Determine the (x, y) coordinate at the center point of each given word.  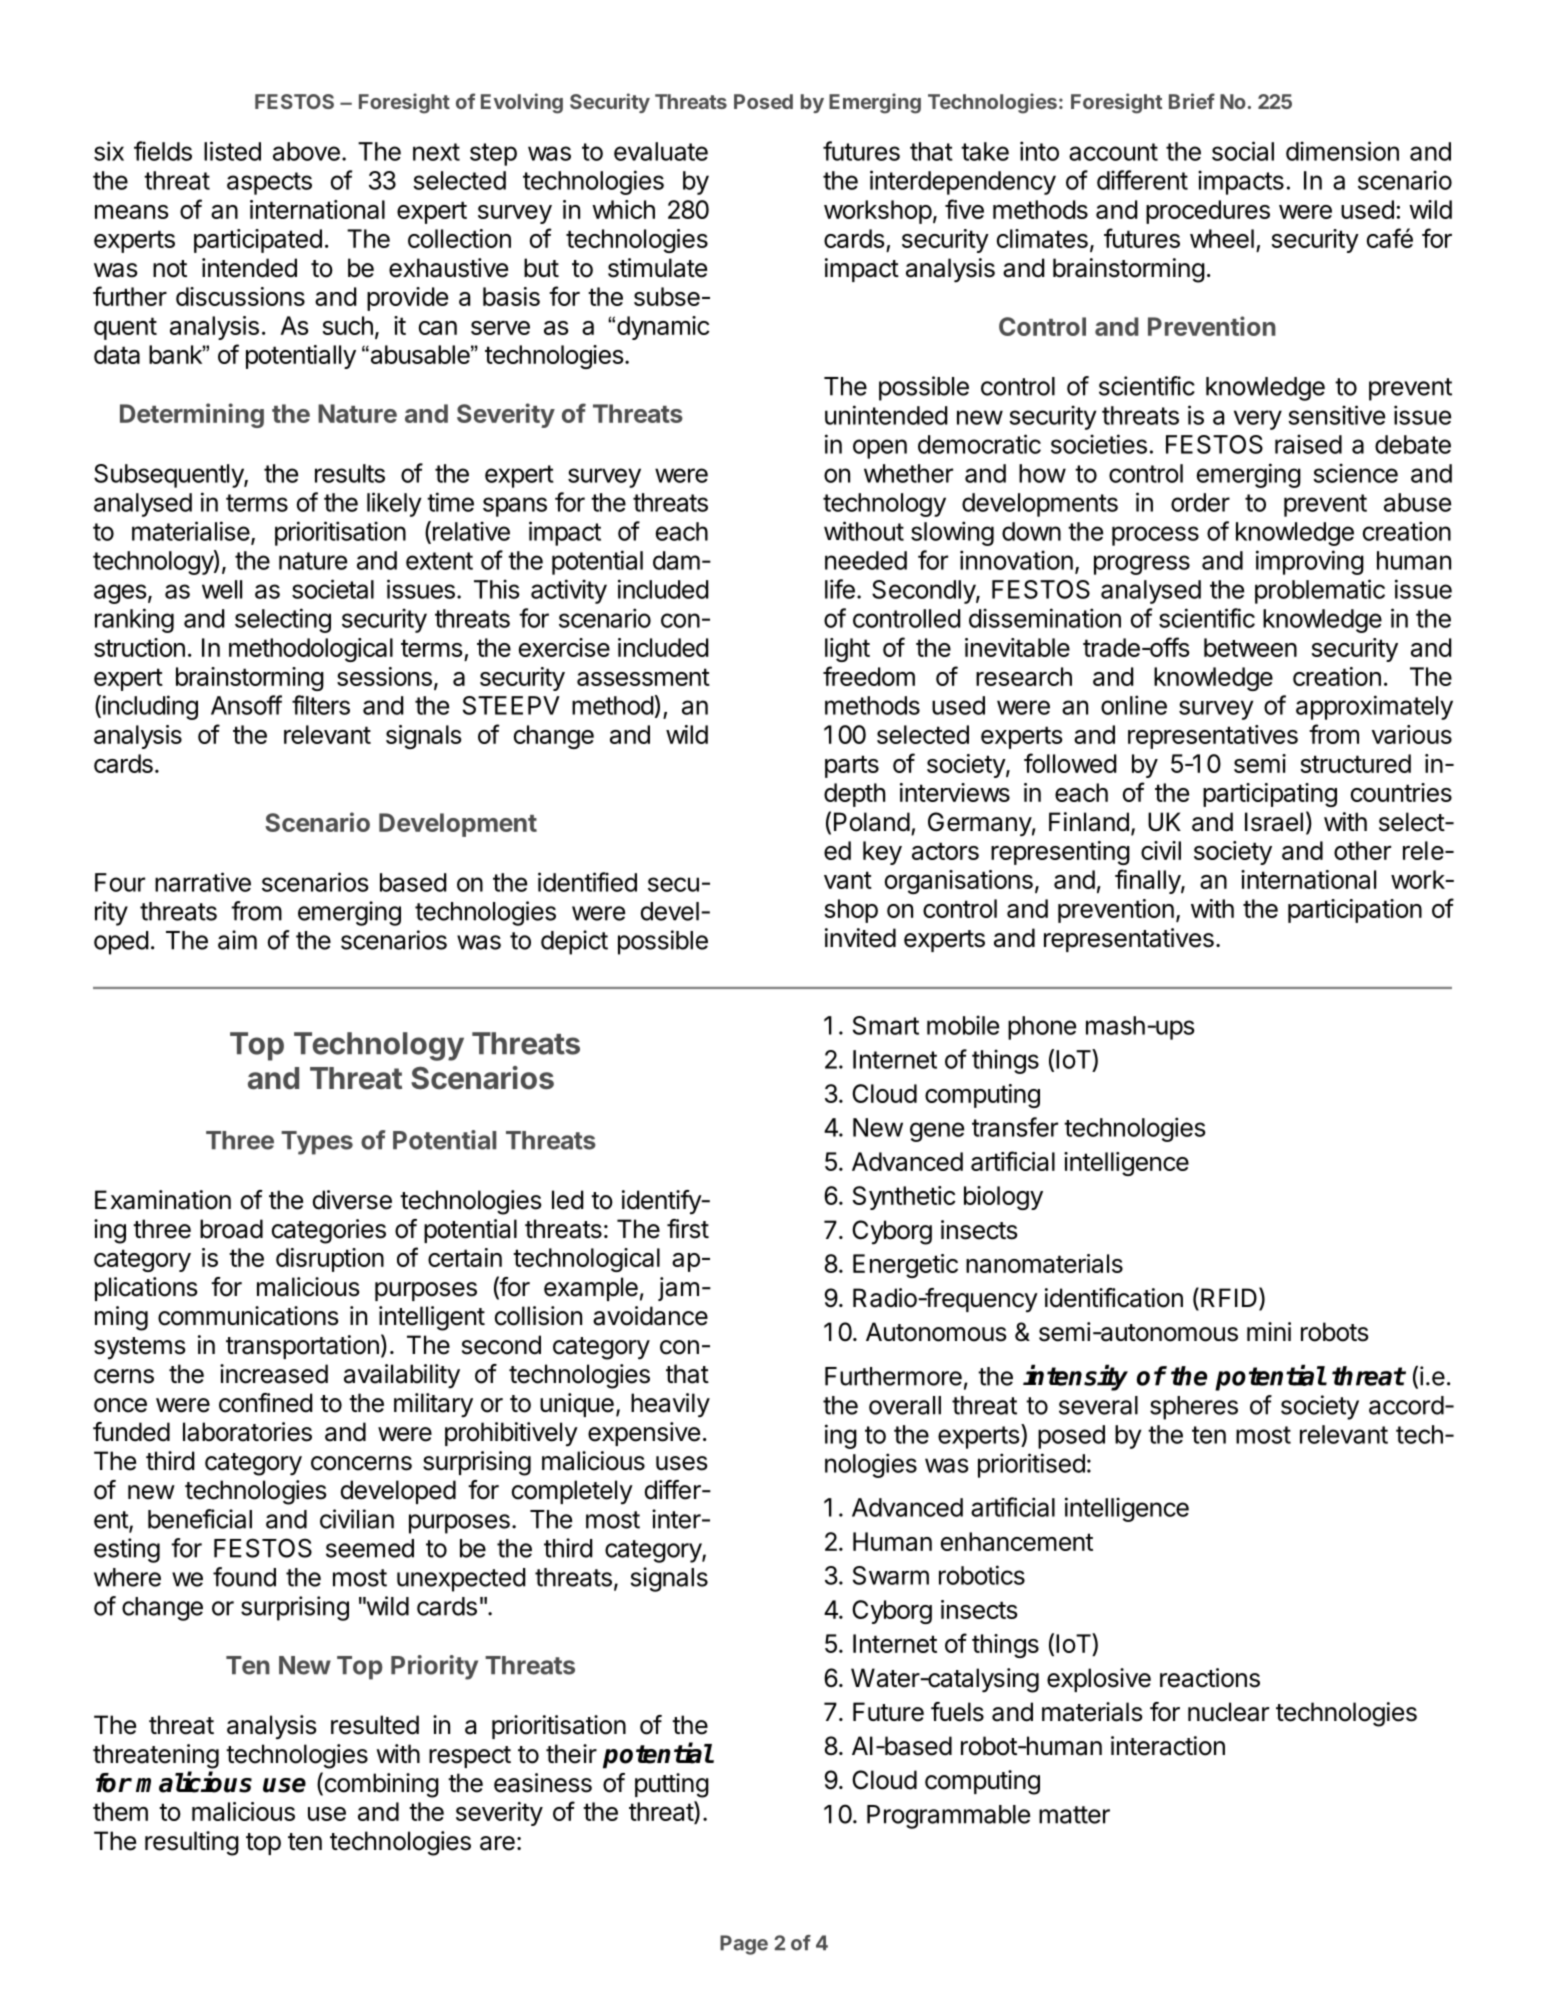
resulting (192, 1843)
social (1243, 151)
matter (1074, 1815)
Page (744, 1945)
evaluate (661, 151)
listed (232, 151)
